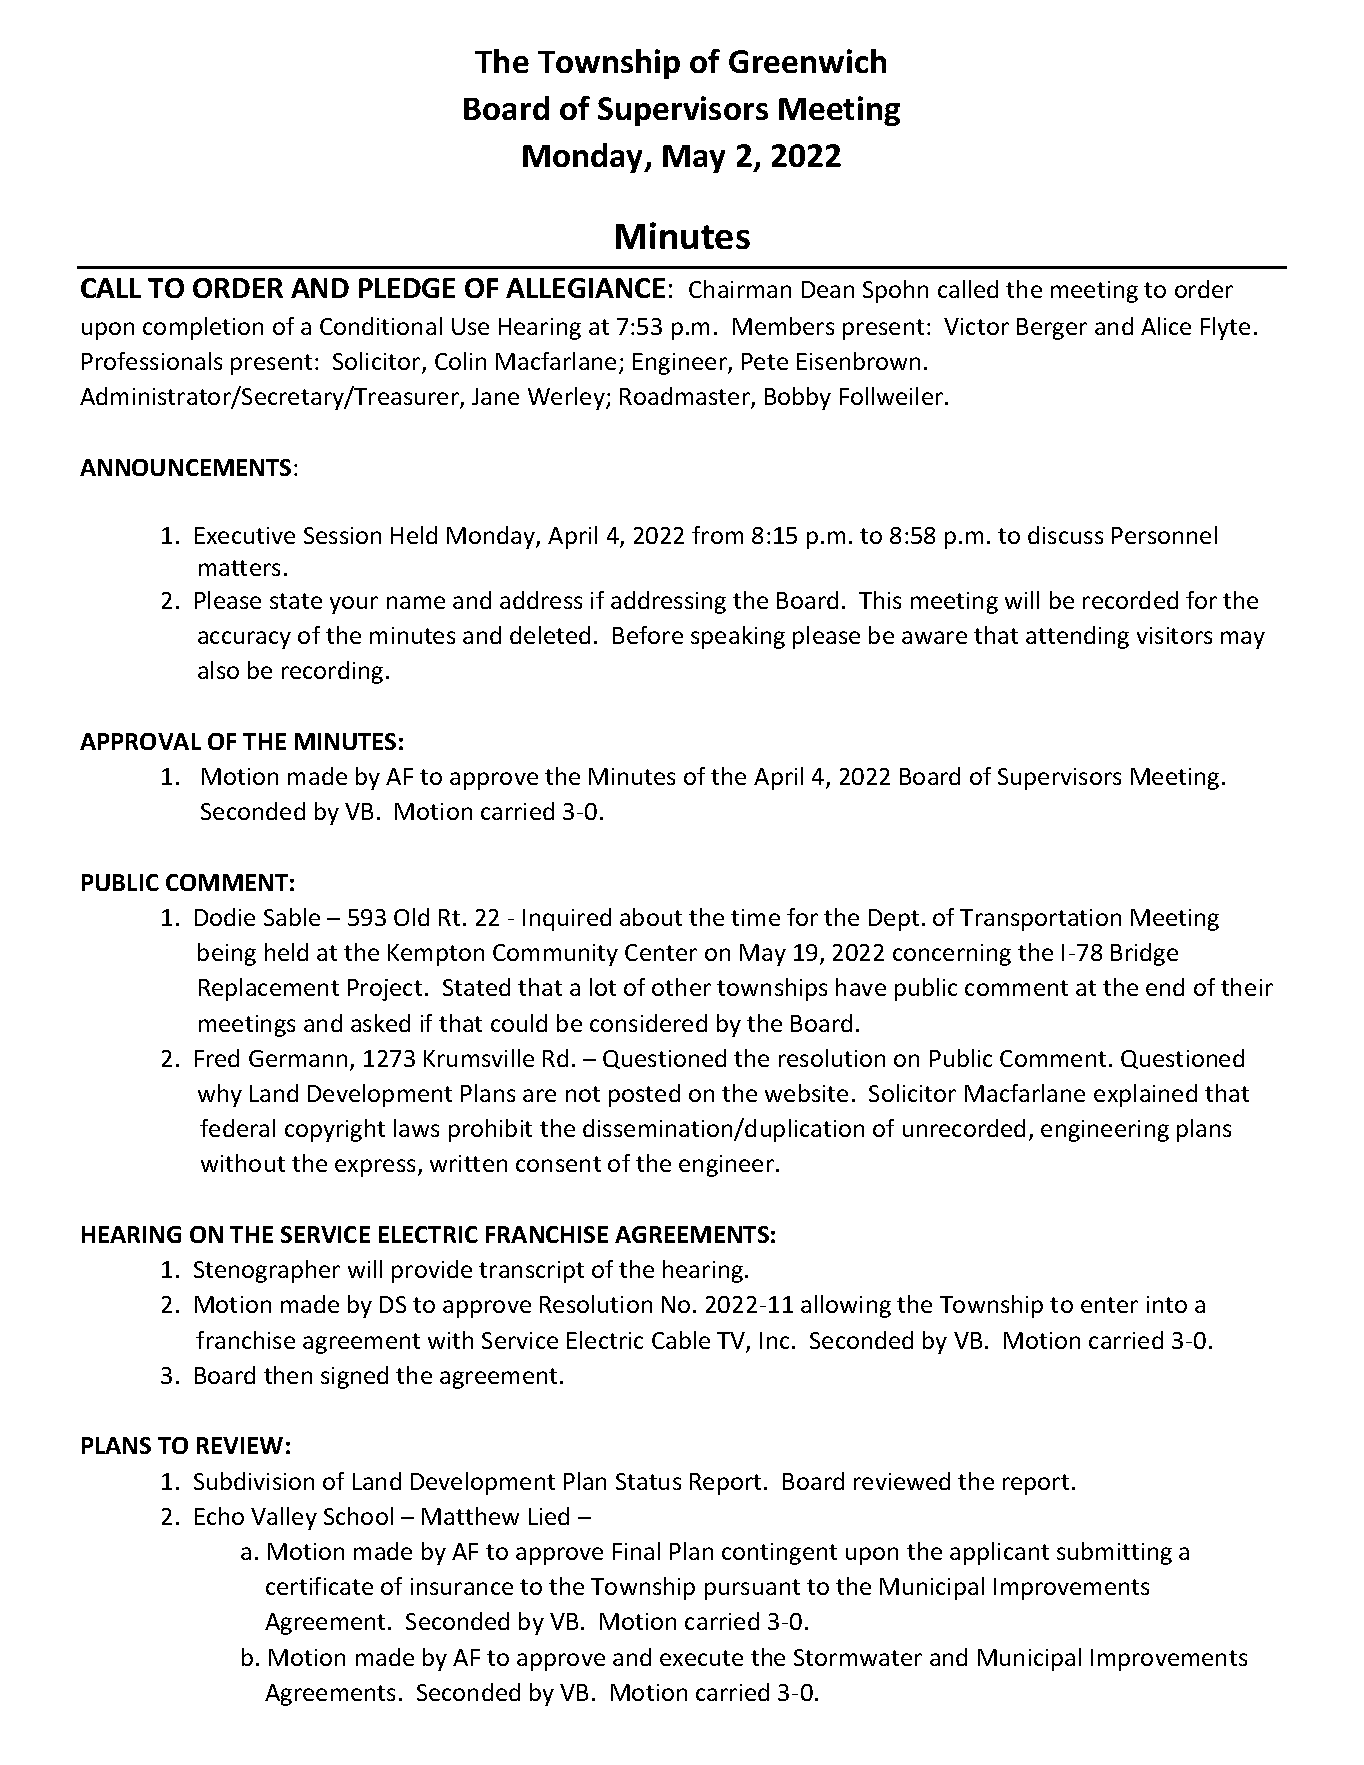  I want to click on Greenwich, so click(807, 61).
